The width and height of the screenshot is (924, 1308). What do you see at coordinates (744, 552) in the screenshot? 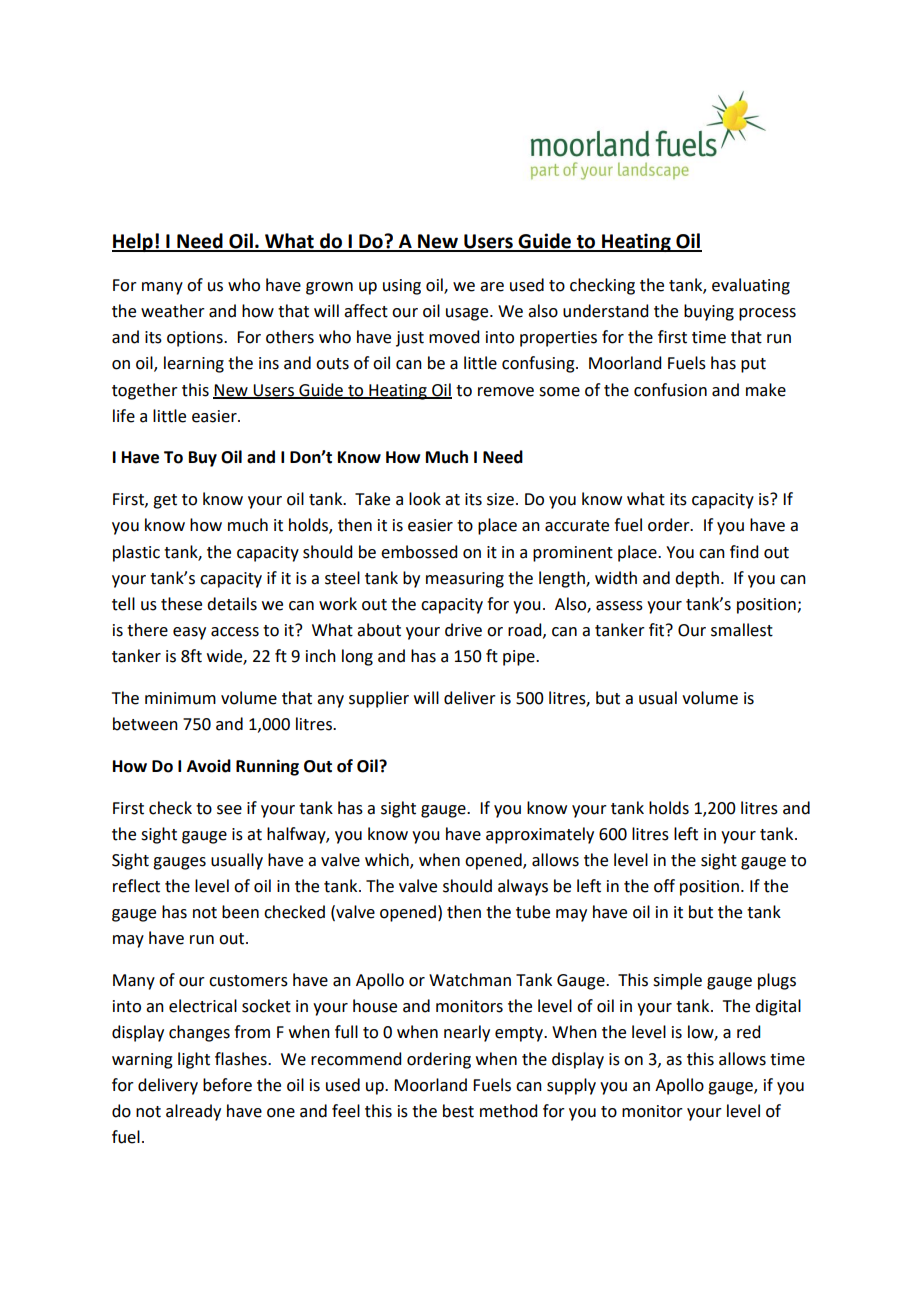
I see `find` at bounding box center [744, 552].
